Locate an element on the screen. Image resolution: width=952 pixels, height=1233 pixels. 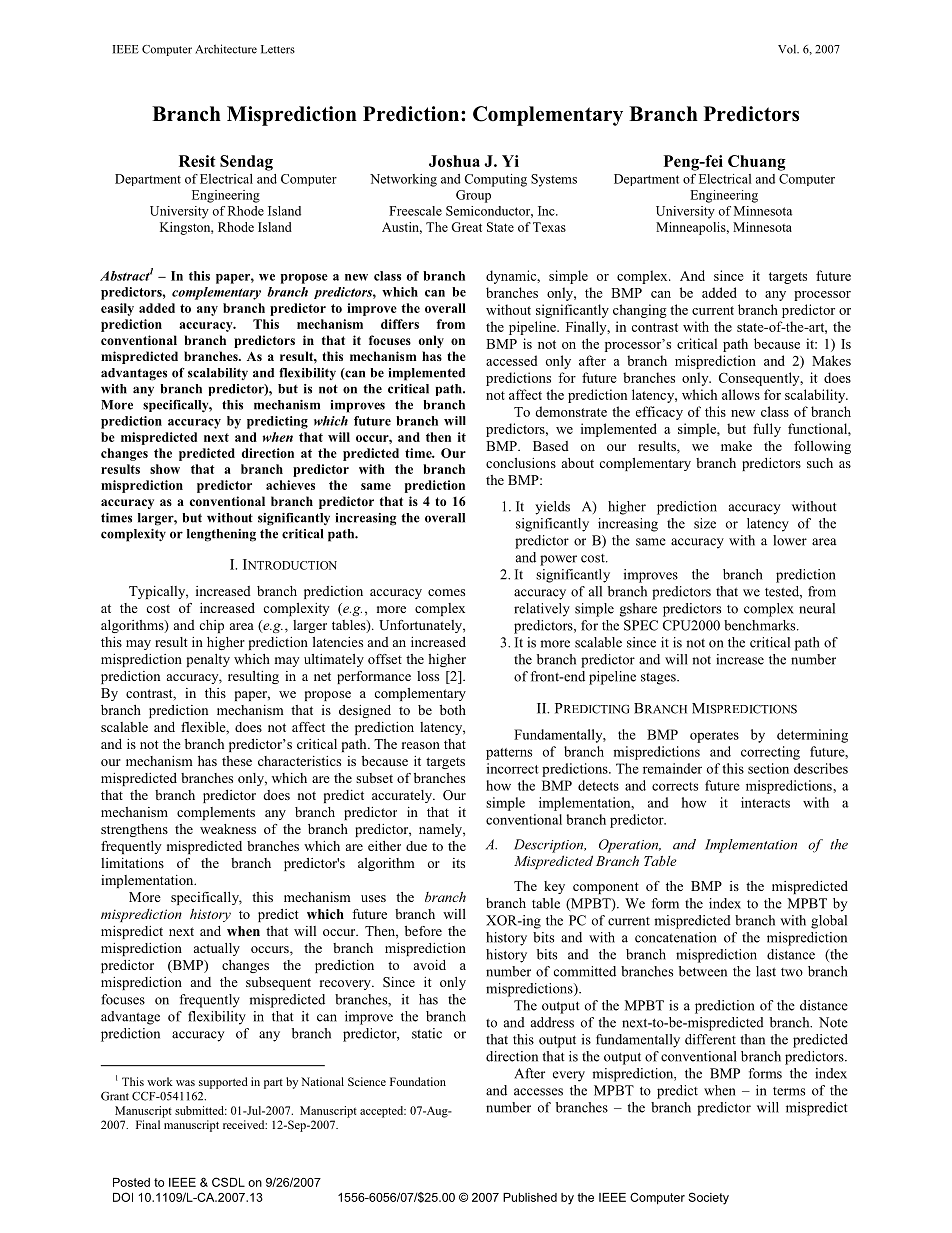
Joshua is located at coordinates (454, 161).
